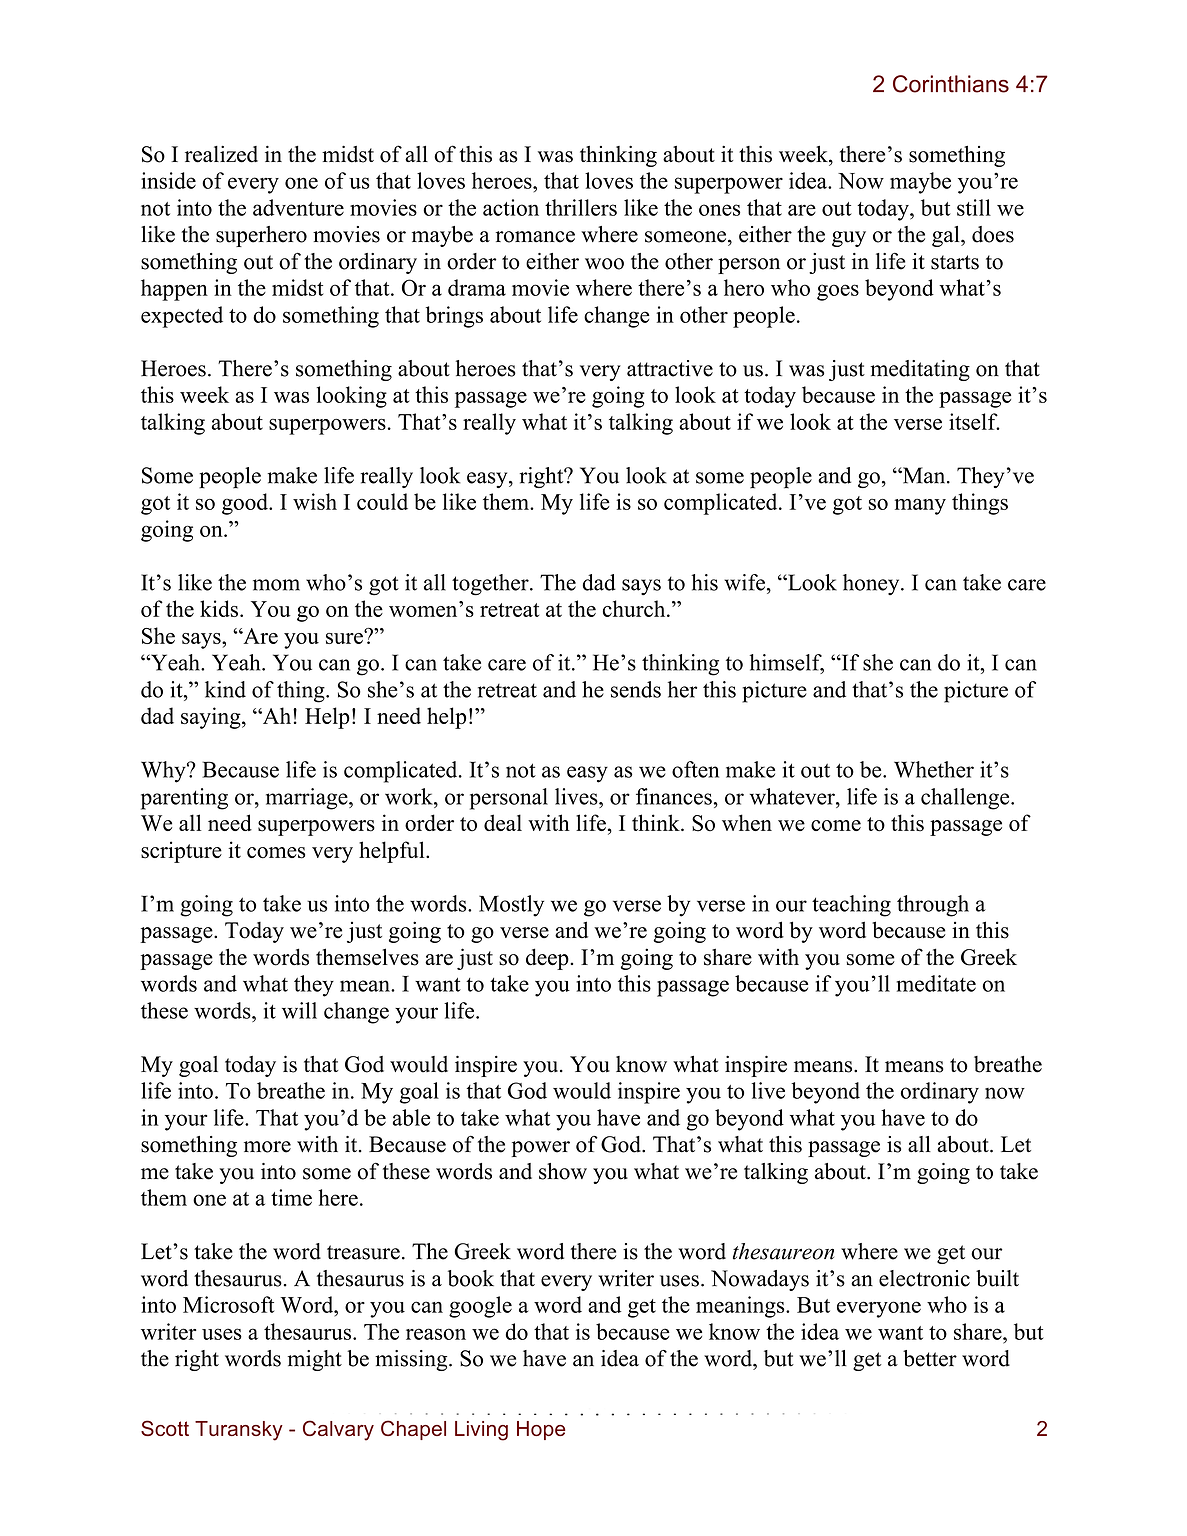  What do you see at coordinates (315, 1360) in the screenshot?
I see `might` at bounding box center [315, 1360].
